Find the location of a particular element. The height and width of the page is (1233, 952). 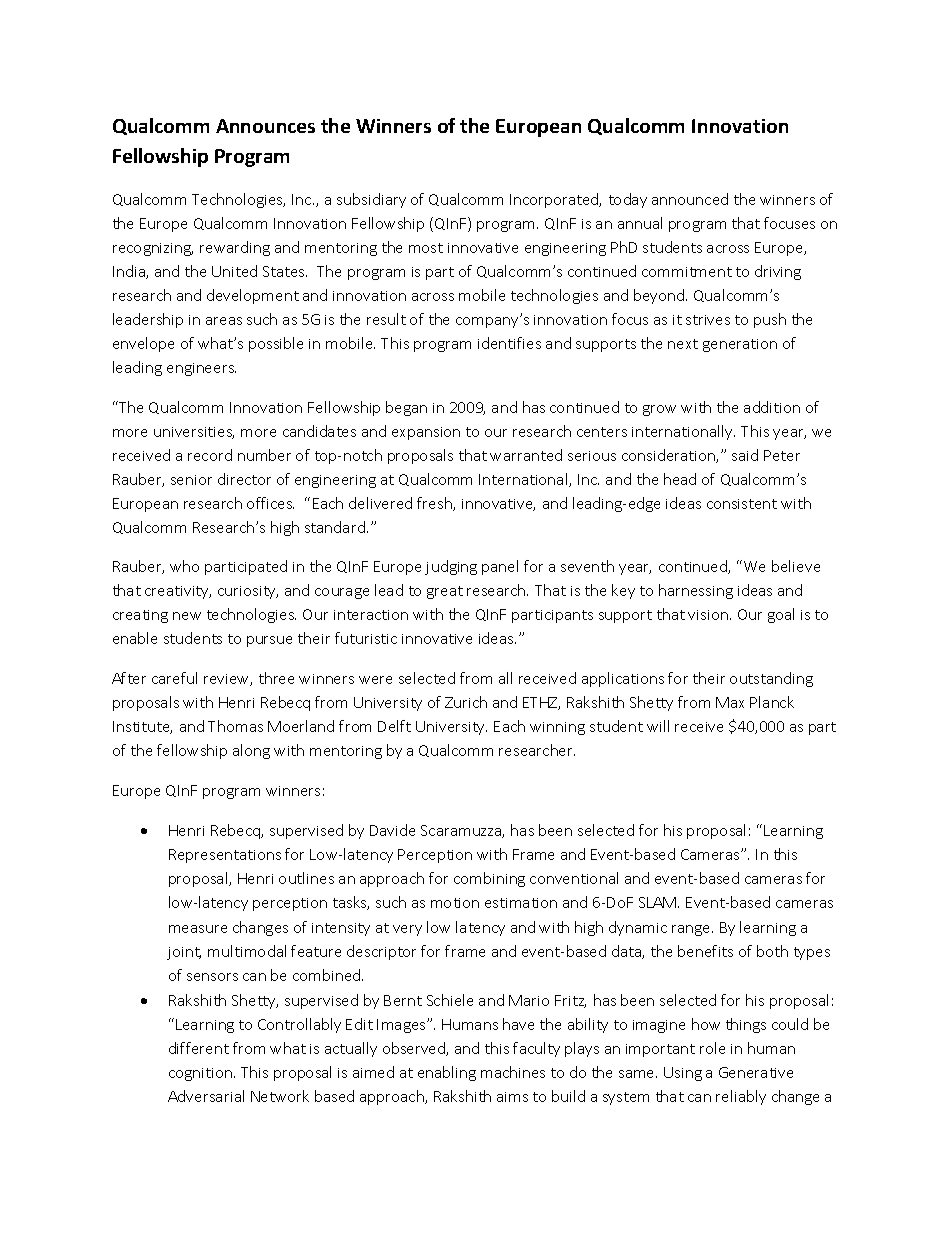

Announces is located at coordinates (265, 126).
